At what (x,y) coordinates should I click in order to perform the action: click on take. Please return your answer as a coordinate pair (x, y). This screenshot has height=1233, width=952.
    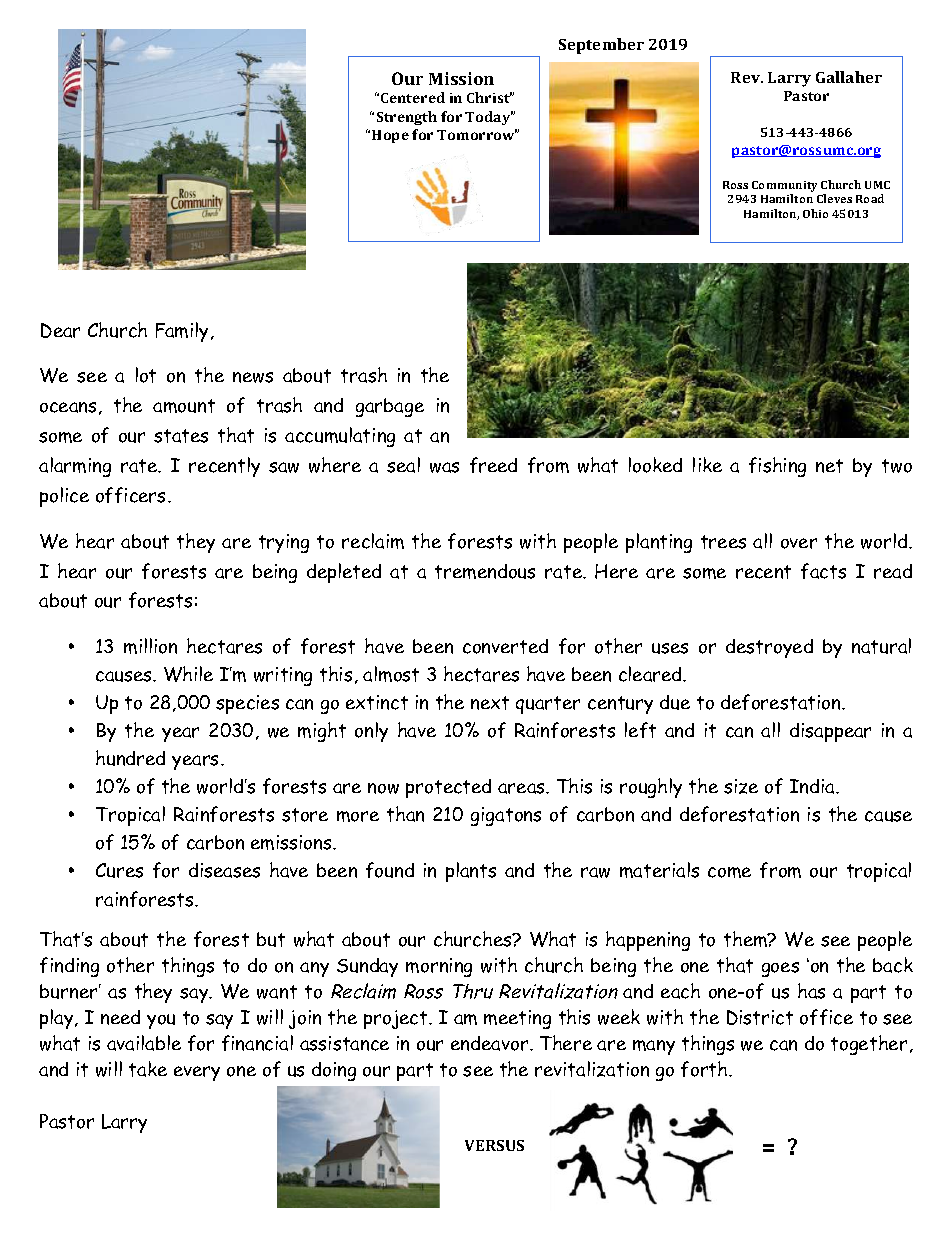
    Looking at the image, I should click on (148, 1069).
